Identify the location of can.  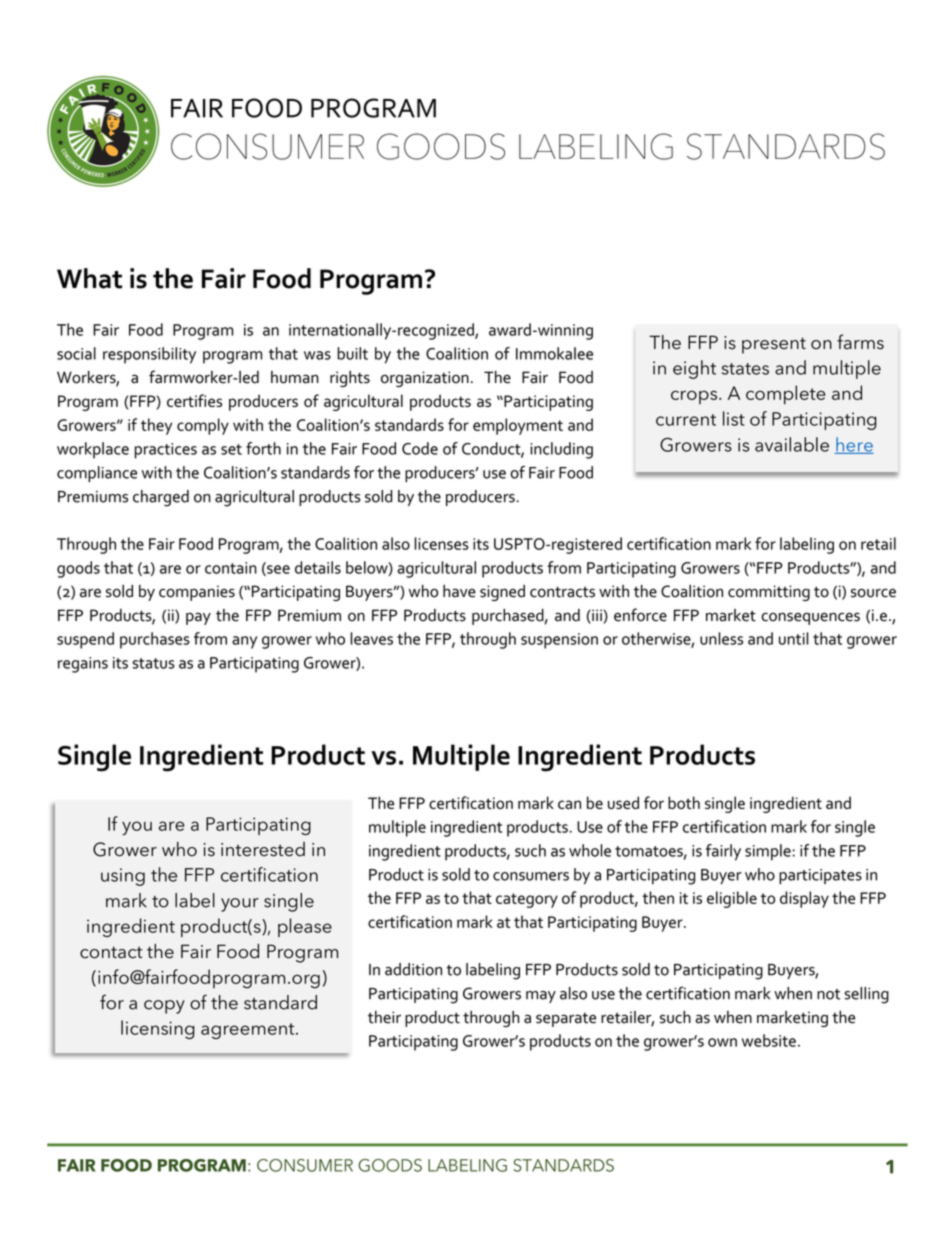
(569, 804).
